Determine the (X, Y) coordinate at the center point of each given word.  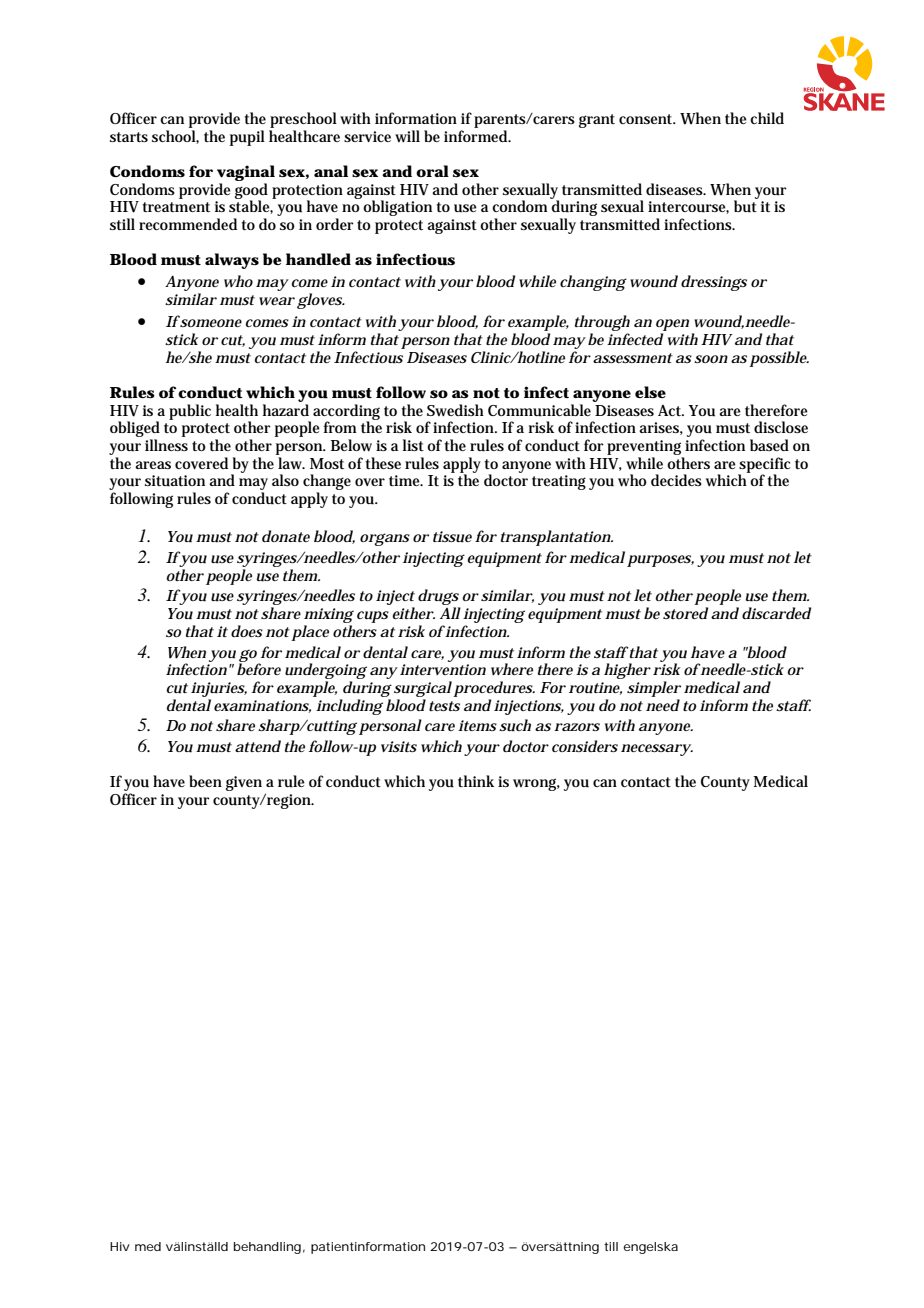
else (650, 392)
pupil (247, 138)
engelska (650, 1248)
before (259, 668)
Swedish (455, 410)
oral (432, 171)
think (476, 781)
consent (647, 119)
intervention (443, 669)
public (190, 412)
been (205, 781)
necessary (657, 750)
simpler (654, 689)
